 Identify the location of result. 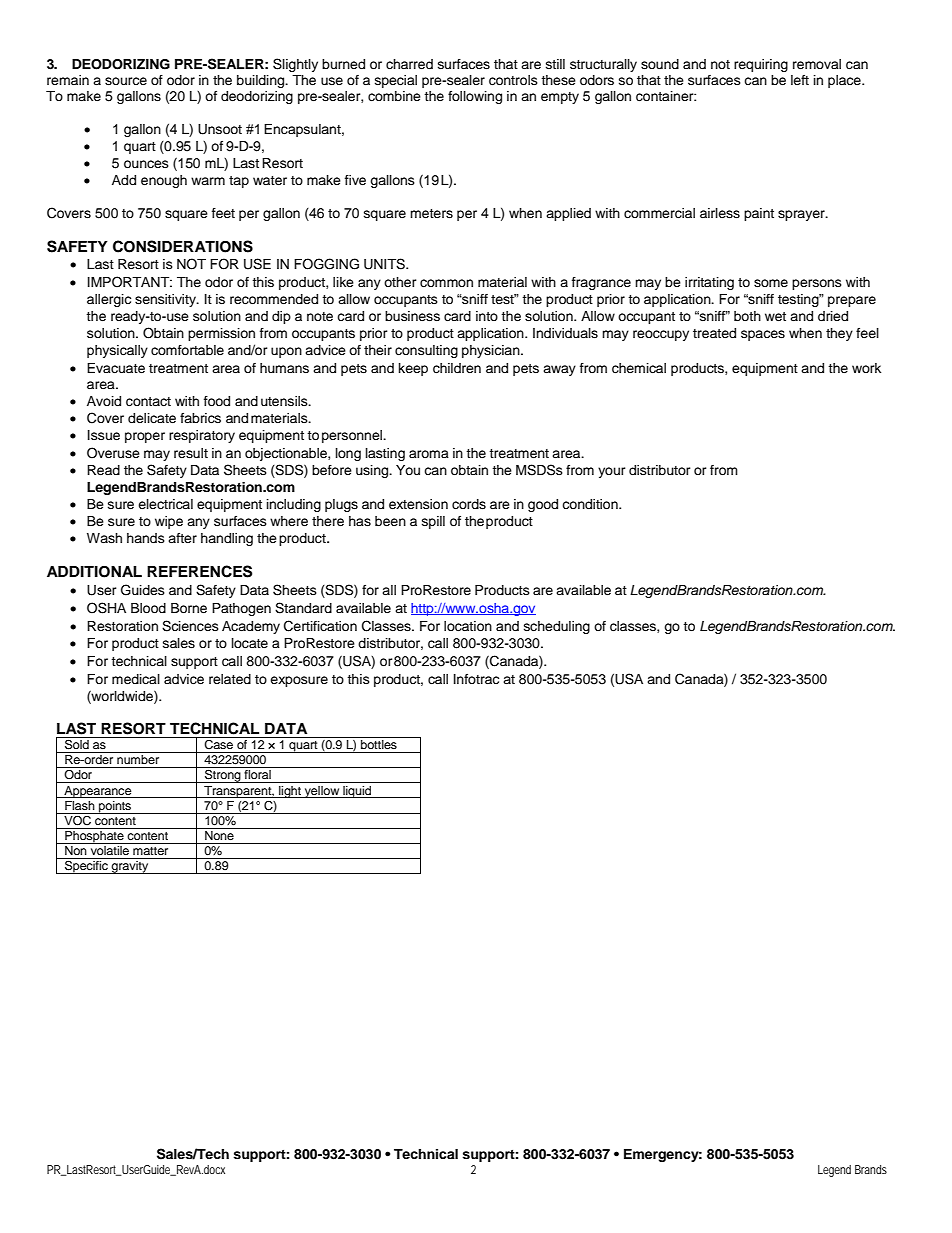
(191, 453).
